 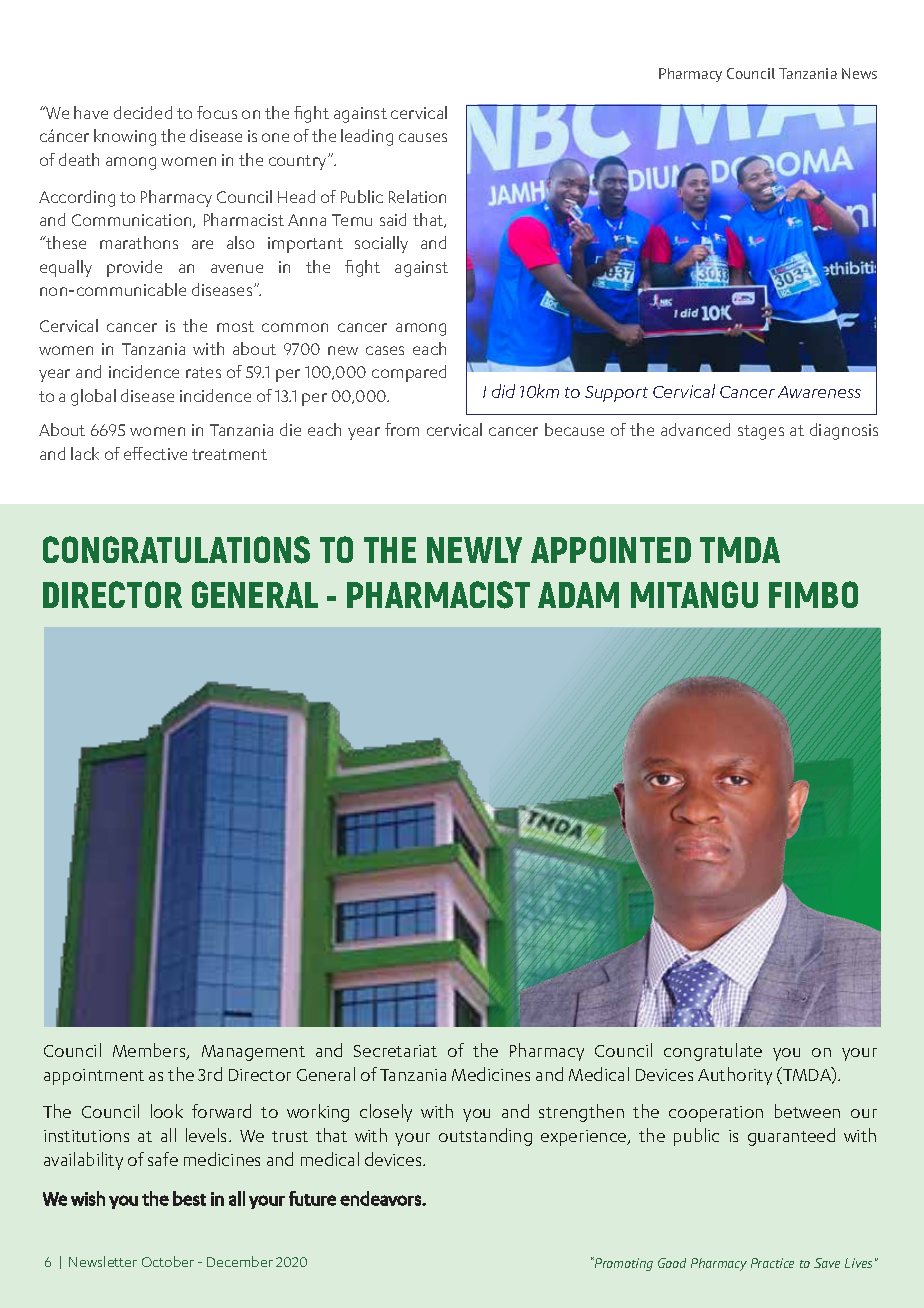 I want to click on Secretariat, so click(x=395, y=1051).
